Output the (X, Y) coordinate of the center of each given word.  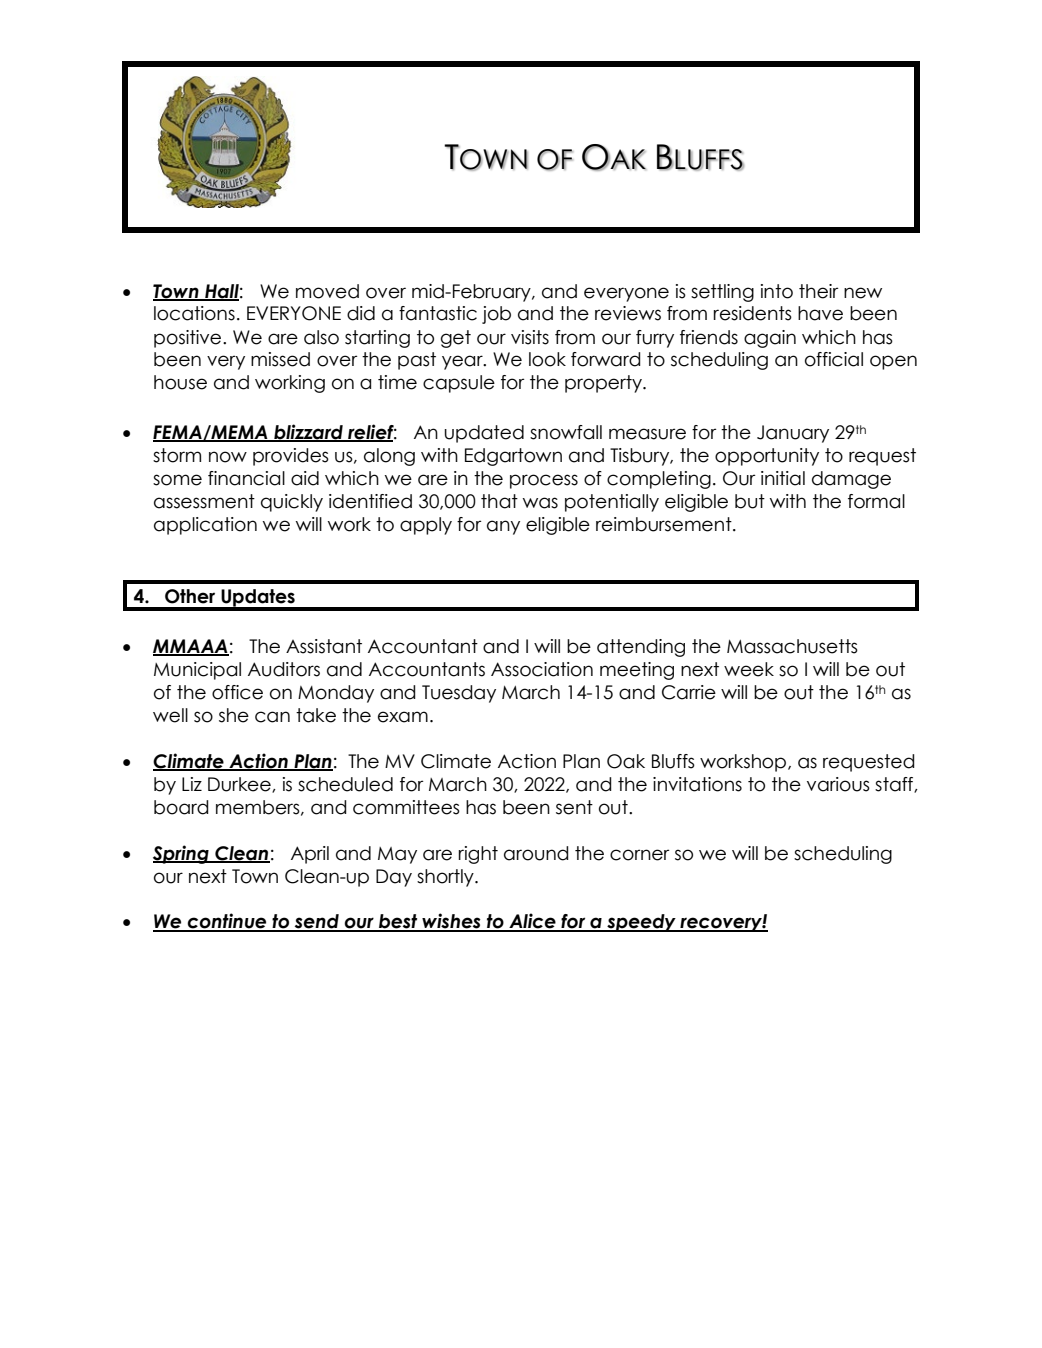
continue (227, 922)
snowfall (566, 432)
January (793, 434)
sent (574, 807)
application (205, 526)
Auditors (284, 669)
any (503, 527)
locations (194, 313)
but (750, 501)
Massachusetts (792, 646)
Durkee (240, 785)
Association (542, 669)
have (820, 313)
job (496, 315)
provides (291, 457)
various (838, 784)
